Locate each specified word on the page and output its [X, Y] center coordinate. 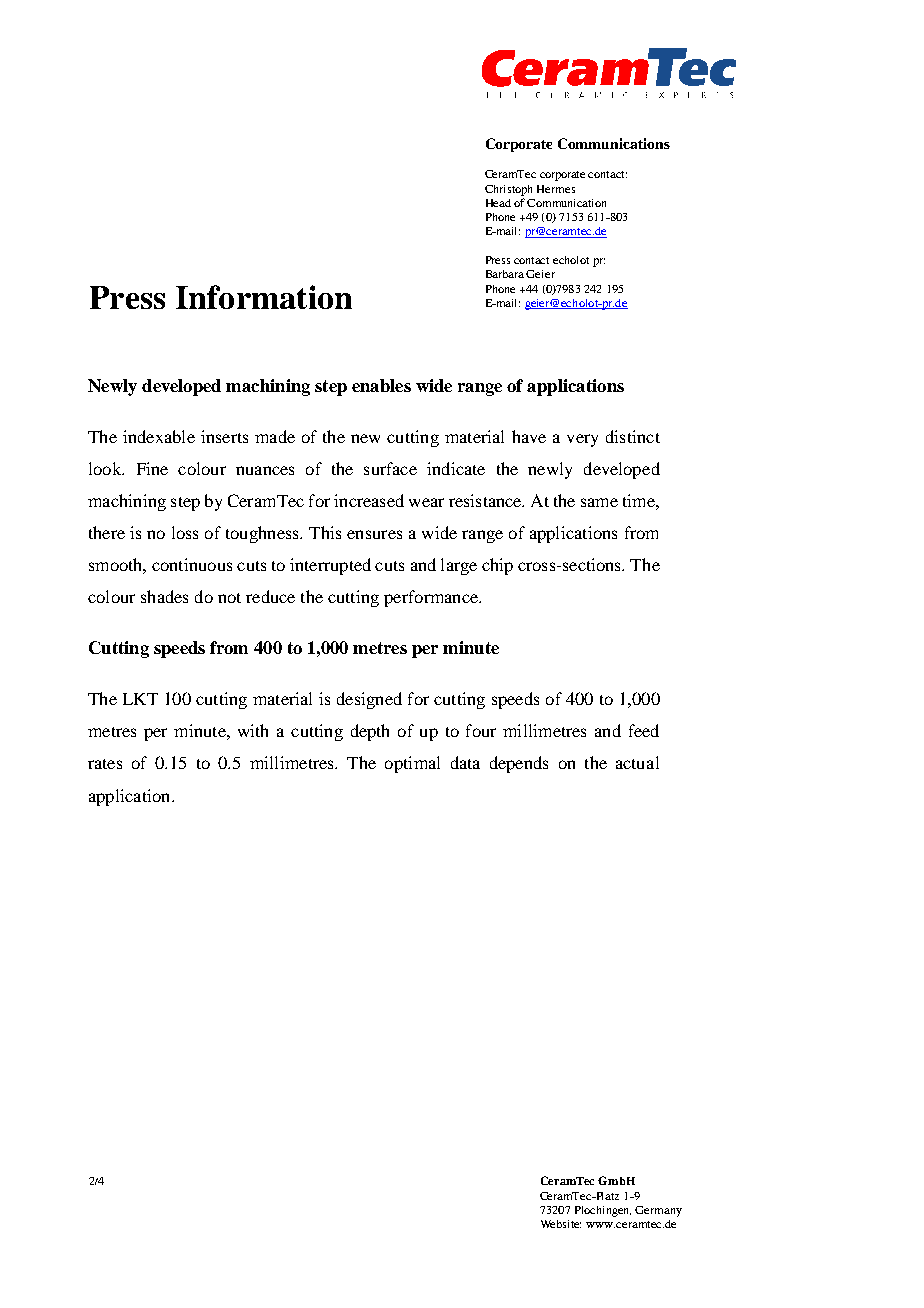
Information [264, 297]
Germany [658, 1211]
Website [561, 1224]
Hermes [556, 189]
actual [637, 762]
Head [498, 203]
